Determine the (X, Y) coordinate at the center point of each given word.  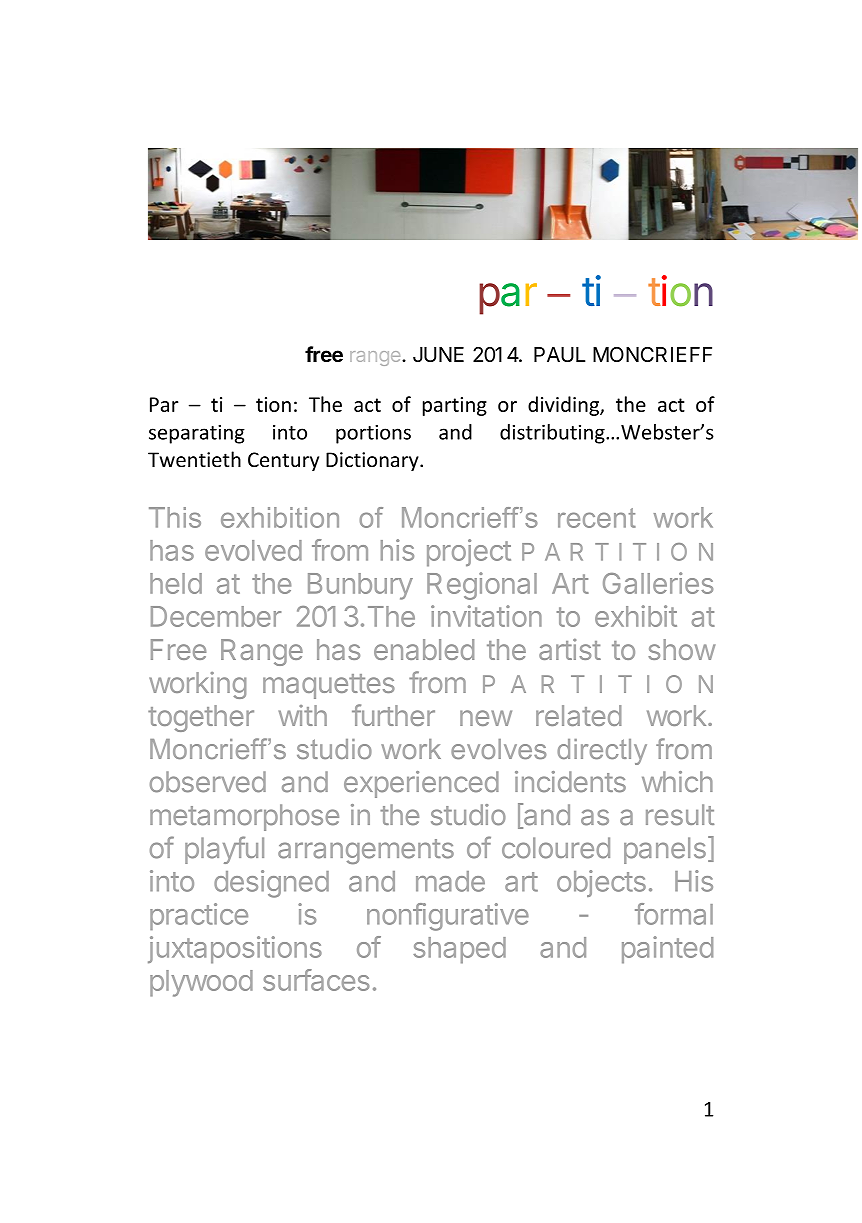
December (216, 616)
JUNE (438, 354)
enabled (424, 649)
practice (199, 916)
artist (570, 649)
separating (197, 434)
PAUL (560, 354)
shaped (459, 950)
